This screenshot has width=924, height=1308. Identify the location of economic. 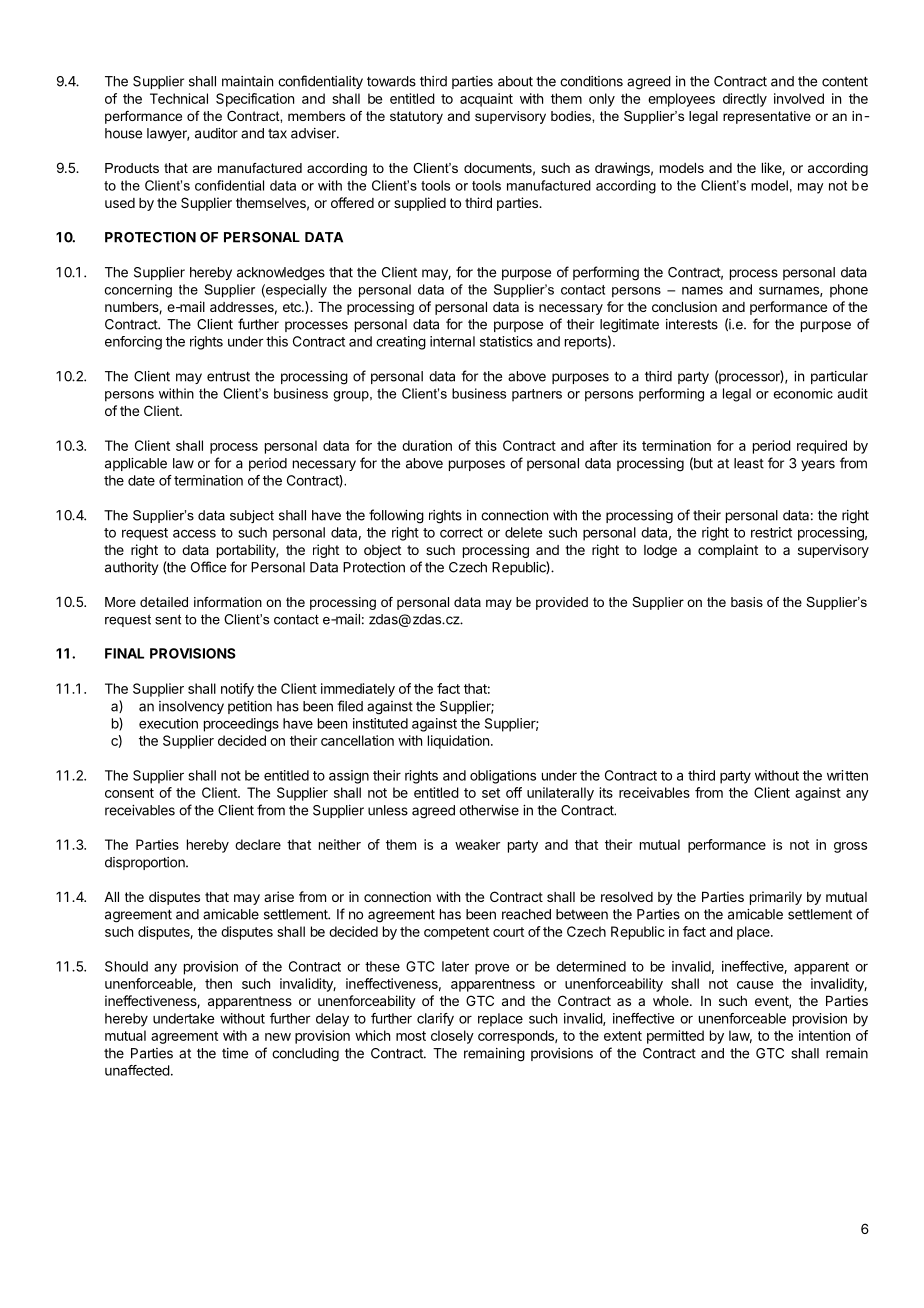
(803, 393).
